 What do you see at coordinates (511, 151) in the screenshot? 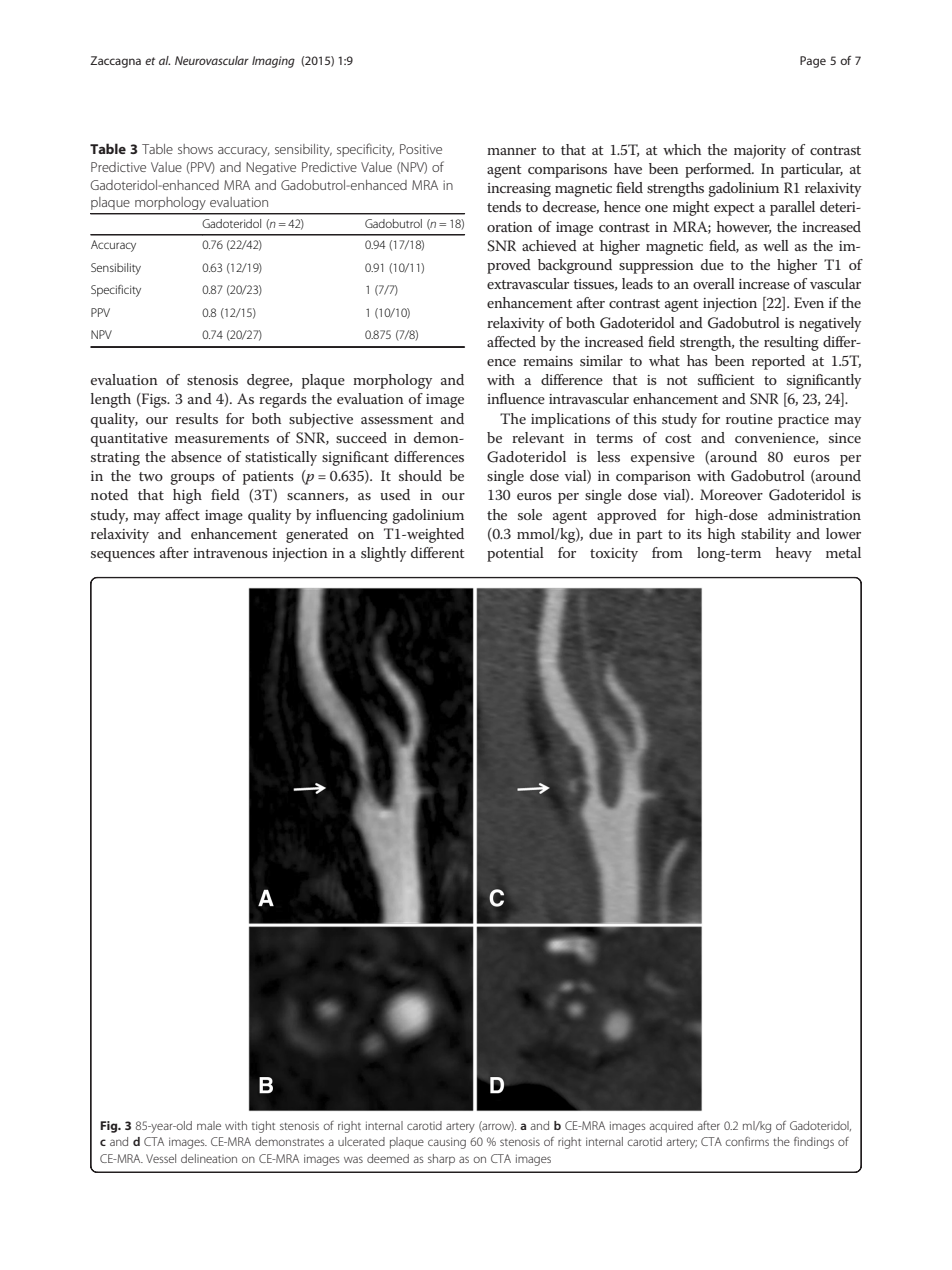
I see `manner` at bounding box center [511, 151].
